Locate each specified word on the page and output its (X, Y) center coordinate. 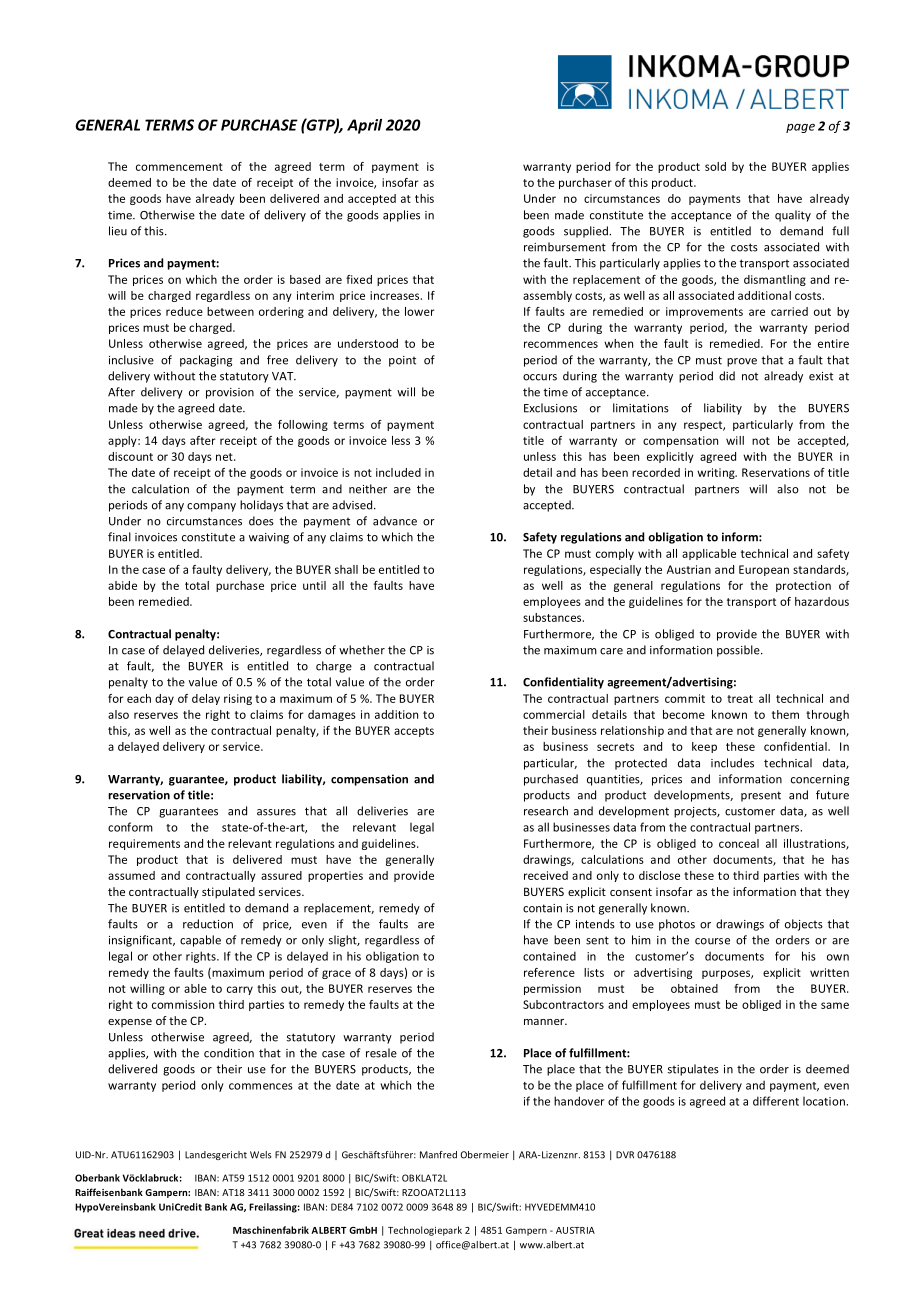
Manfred (438, 1155)
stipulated (228, 893)
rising (238, 699)
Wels (261, 1155)
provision (230, 393)
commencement (179, 167)
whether (362, 650)
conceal (739, 843)
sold (715, 166)
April (364, 126)
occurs (540, 377)
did (727, 376)
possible (739, 651)
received (546, 875)
